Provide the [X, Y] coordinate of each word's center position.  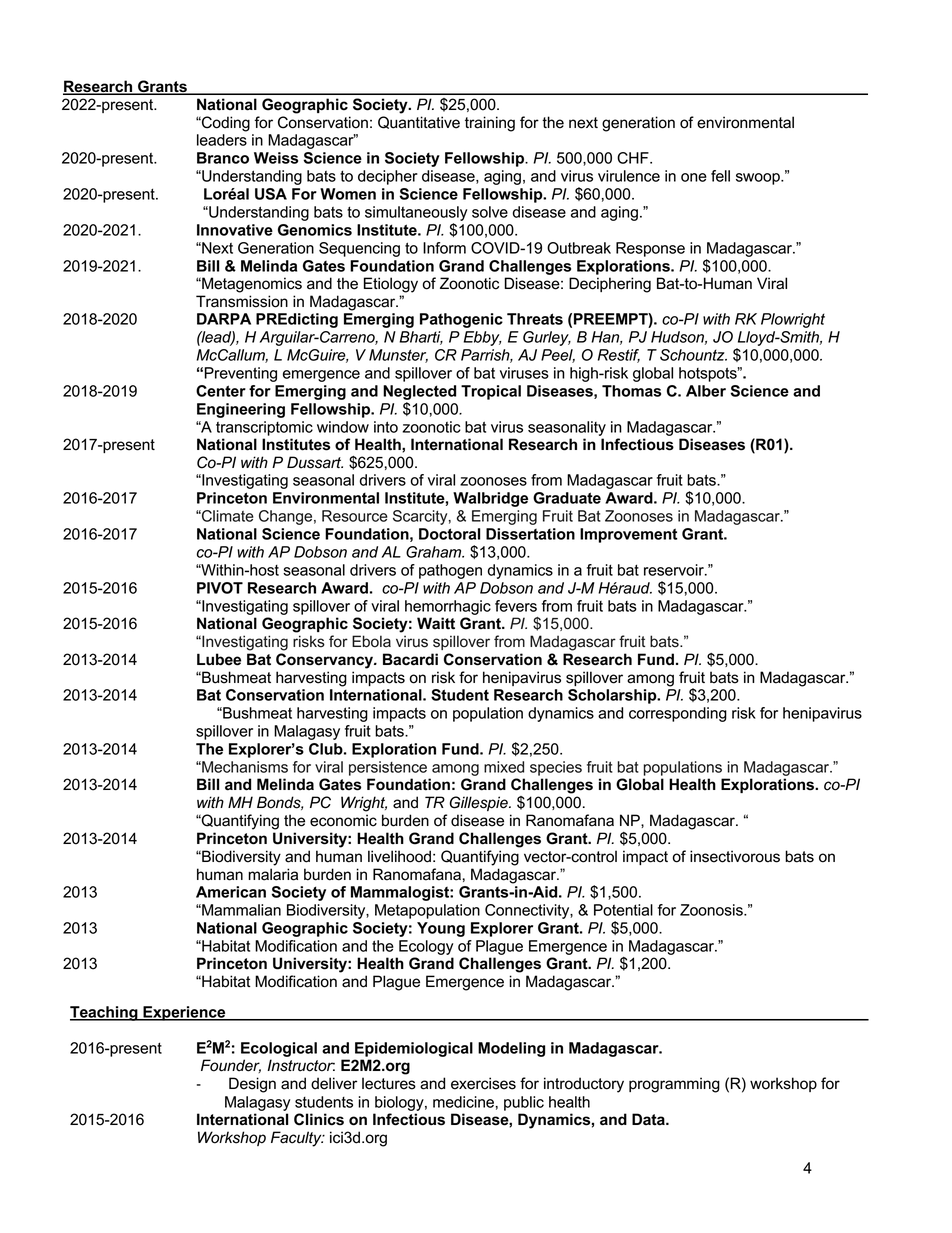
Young [441, 929]
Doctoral [450, 534]
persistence [388, 768]
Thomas [631, 391]
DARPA [224, 319]
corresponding [678, 714]
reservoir [675, 570]
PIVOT [220, 588]
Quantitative [419, 122]
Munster [398, 356]
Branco [223, 158]
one [694, 177]
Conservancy [326, 661]
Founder [231, 1066]
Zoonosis [712, 910]
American [231, 892]
